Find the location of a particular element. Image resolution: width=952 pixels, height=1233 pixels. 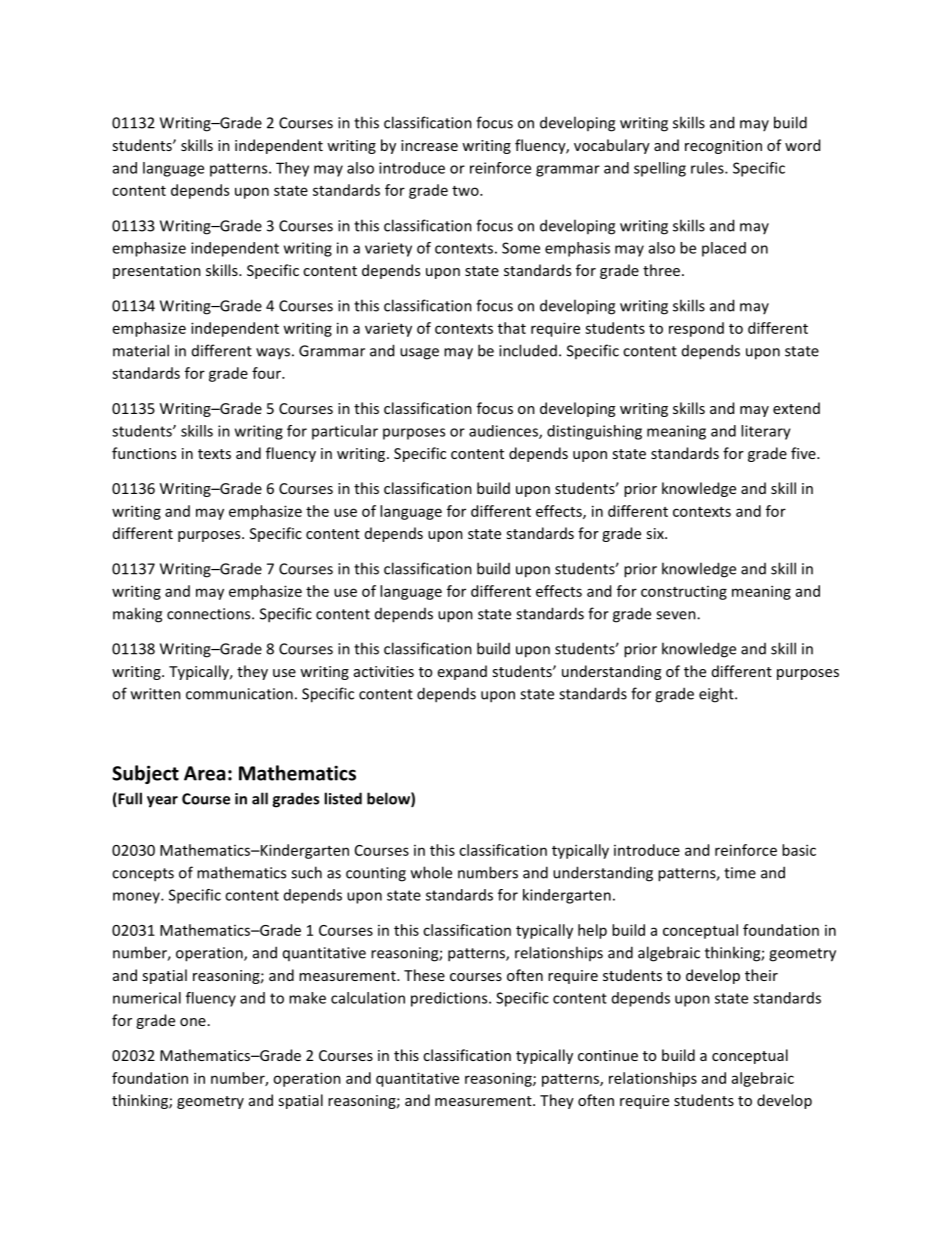

rules is located at coordinates (708, 168).
